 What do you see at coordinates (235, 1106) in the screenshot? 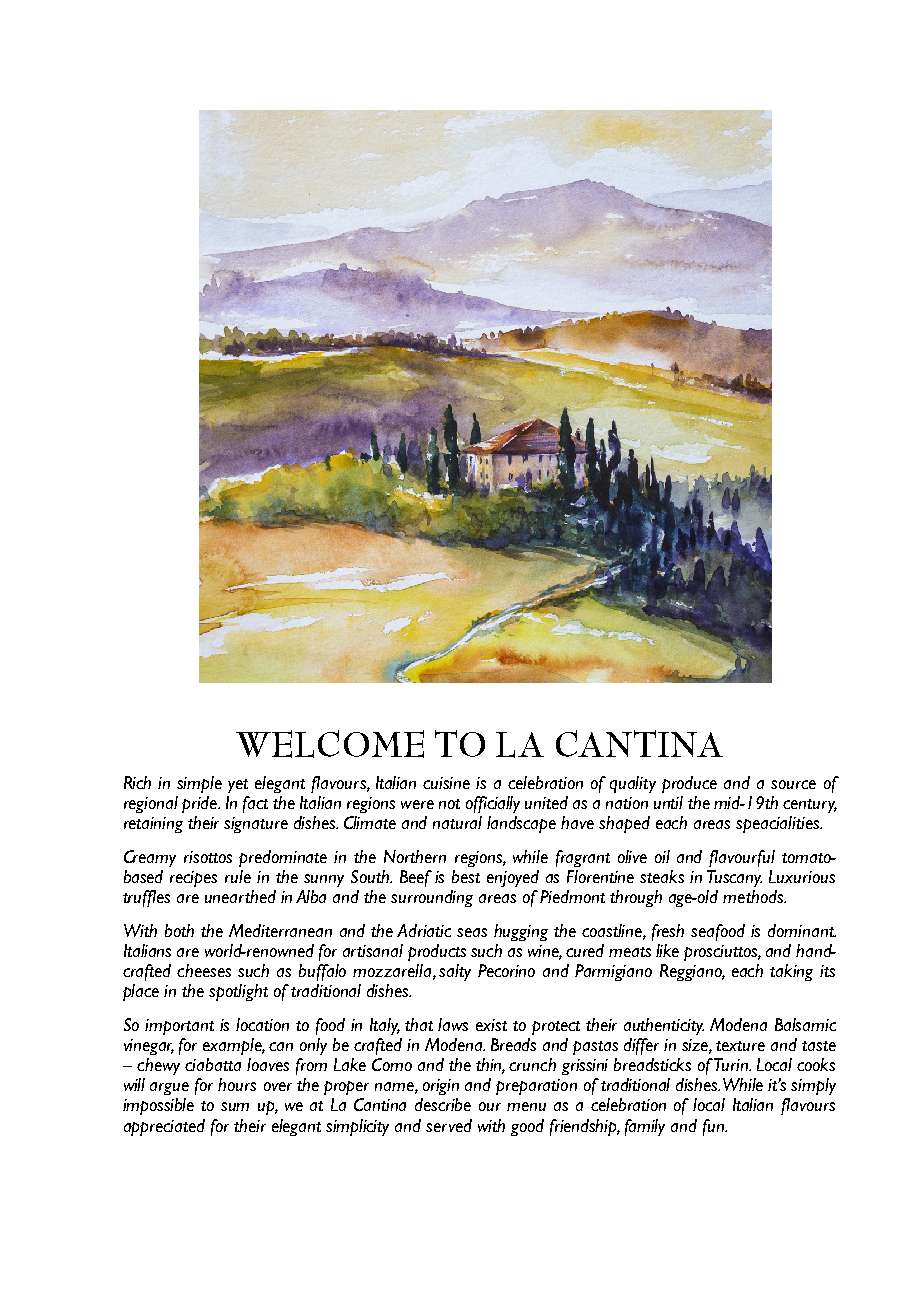
I see `sum` at bounding box center [235, 1106].
